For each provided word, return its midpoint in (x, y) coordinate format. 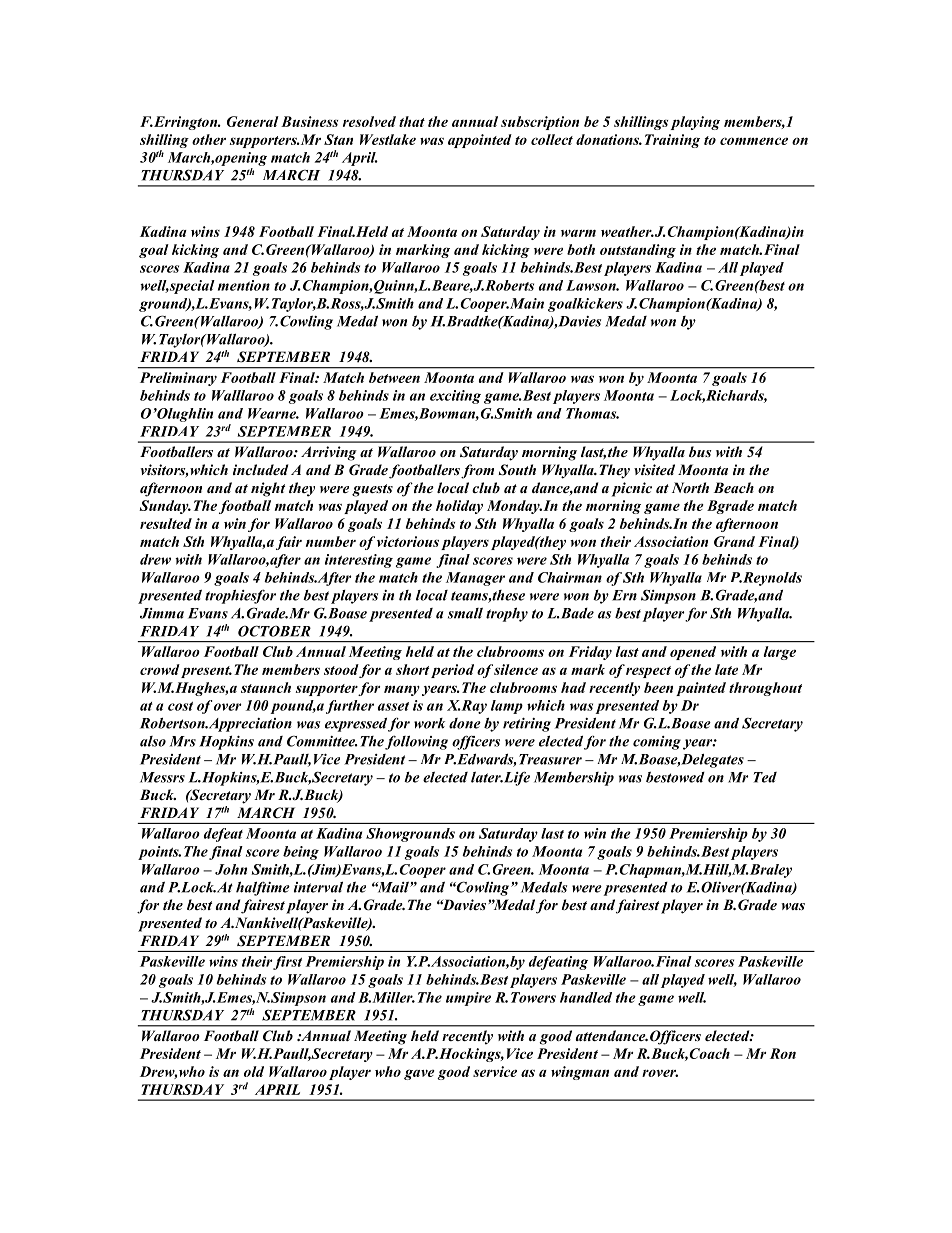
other (209, 139)
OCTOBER (274, 631)
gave (419, 1074)
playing (695, 123)
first (287, 963)
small (465, 613)
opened (693, 653)
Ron (783, 1053)
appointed (480, 141)
